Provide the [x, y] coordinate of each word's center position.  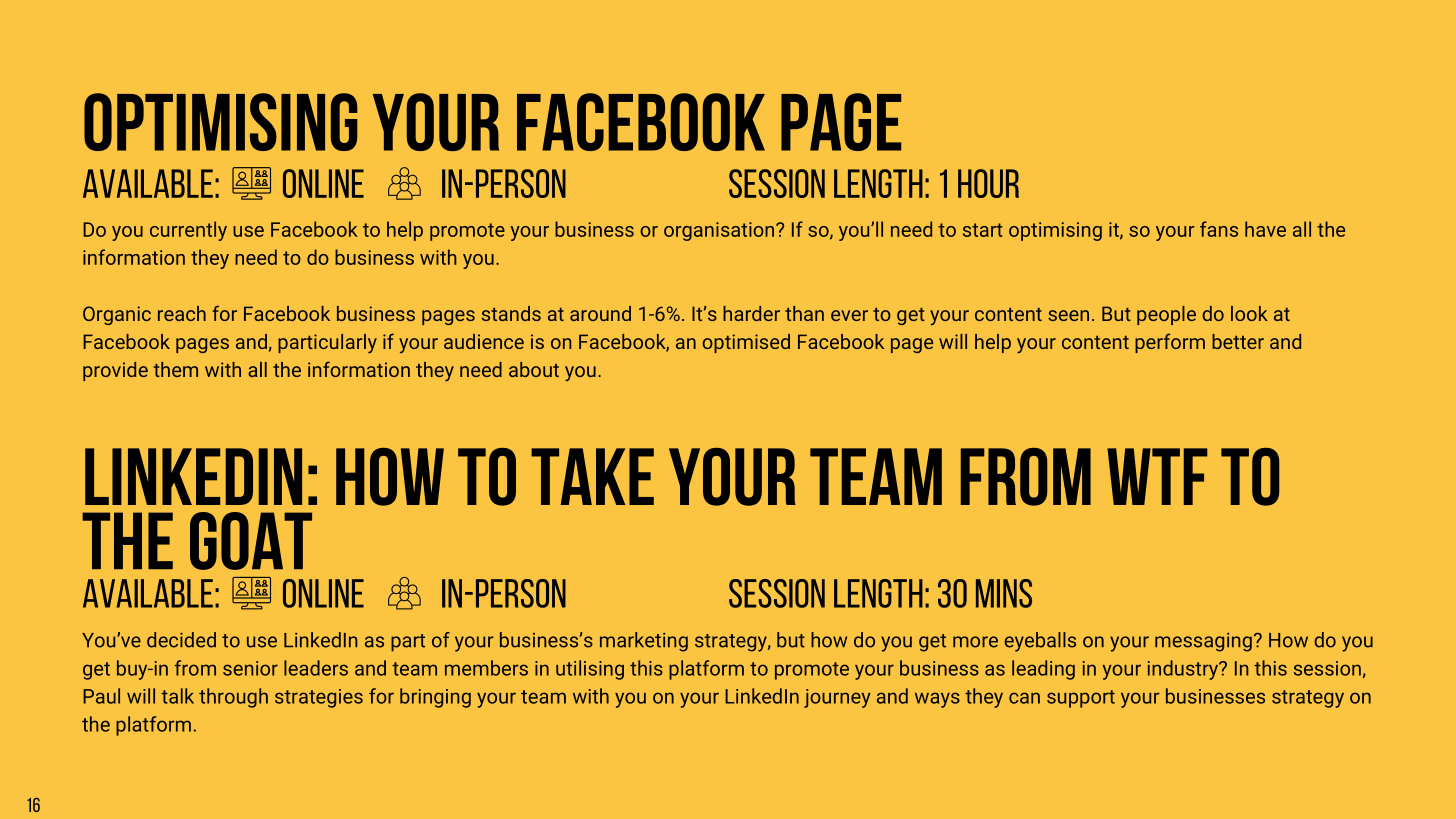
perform [1170, 343]
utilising [590, 670]
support [1081, 699]
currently [188, 231]
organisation [720, 231]
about [534, 369]
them [175, 369]
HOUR [988, 183]
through [233, 698]
